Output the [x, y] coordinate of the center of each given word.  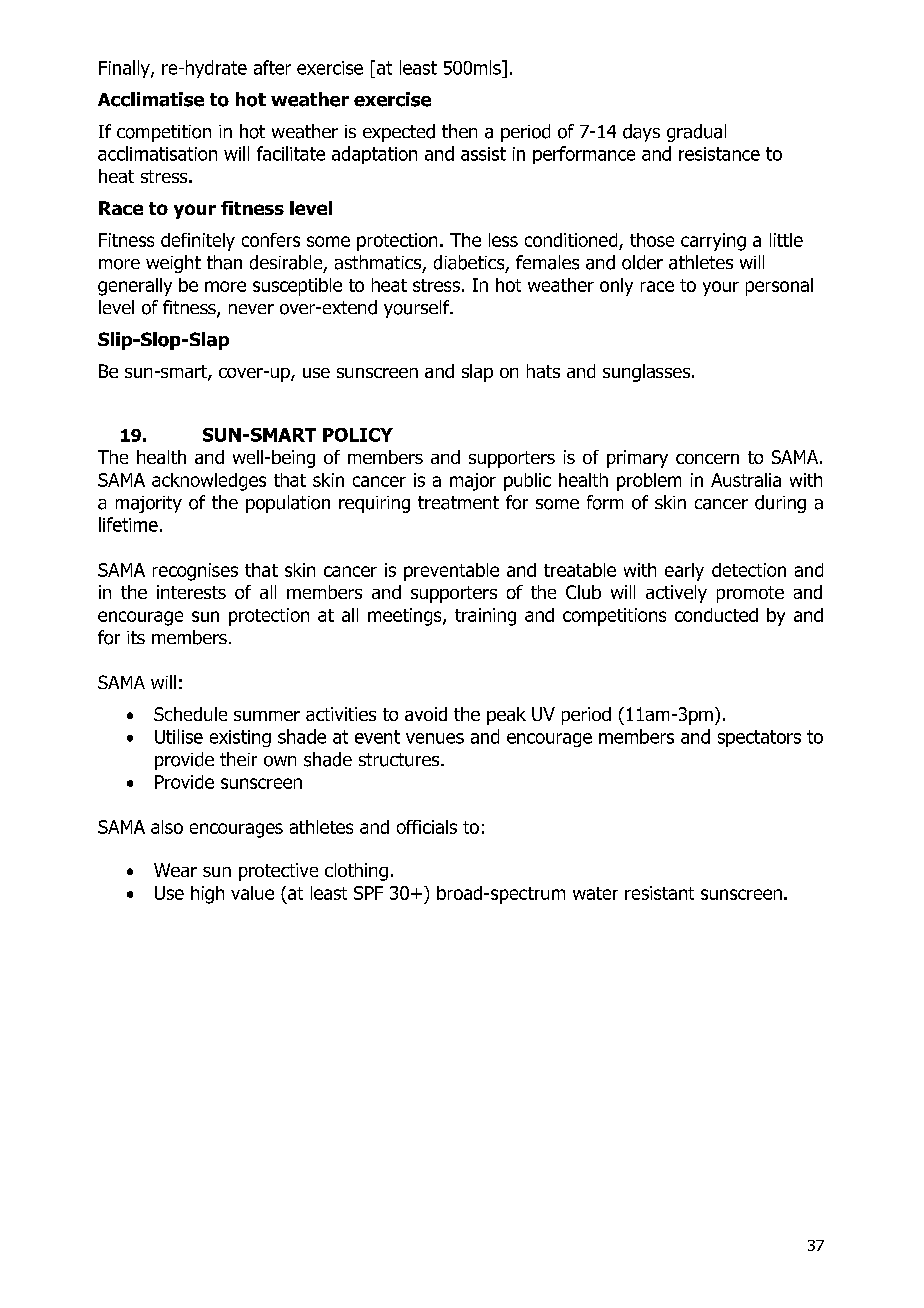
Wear [175, 870]
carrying [713, 242]
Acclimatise [151, 99]
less [503, 240]
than [224, 262]
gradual [696, 133]
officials [427, 827]
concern [707, 459]
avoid [426, 714]
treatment [458, 503]
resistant [659, 893]
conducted [716, 615]
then [459, 131]
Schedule [190, 714]
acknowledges [209, 482]
